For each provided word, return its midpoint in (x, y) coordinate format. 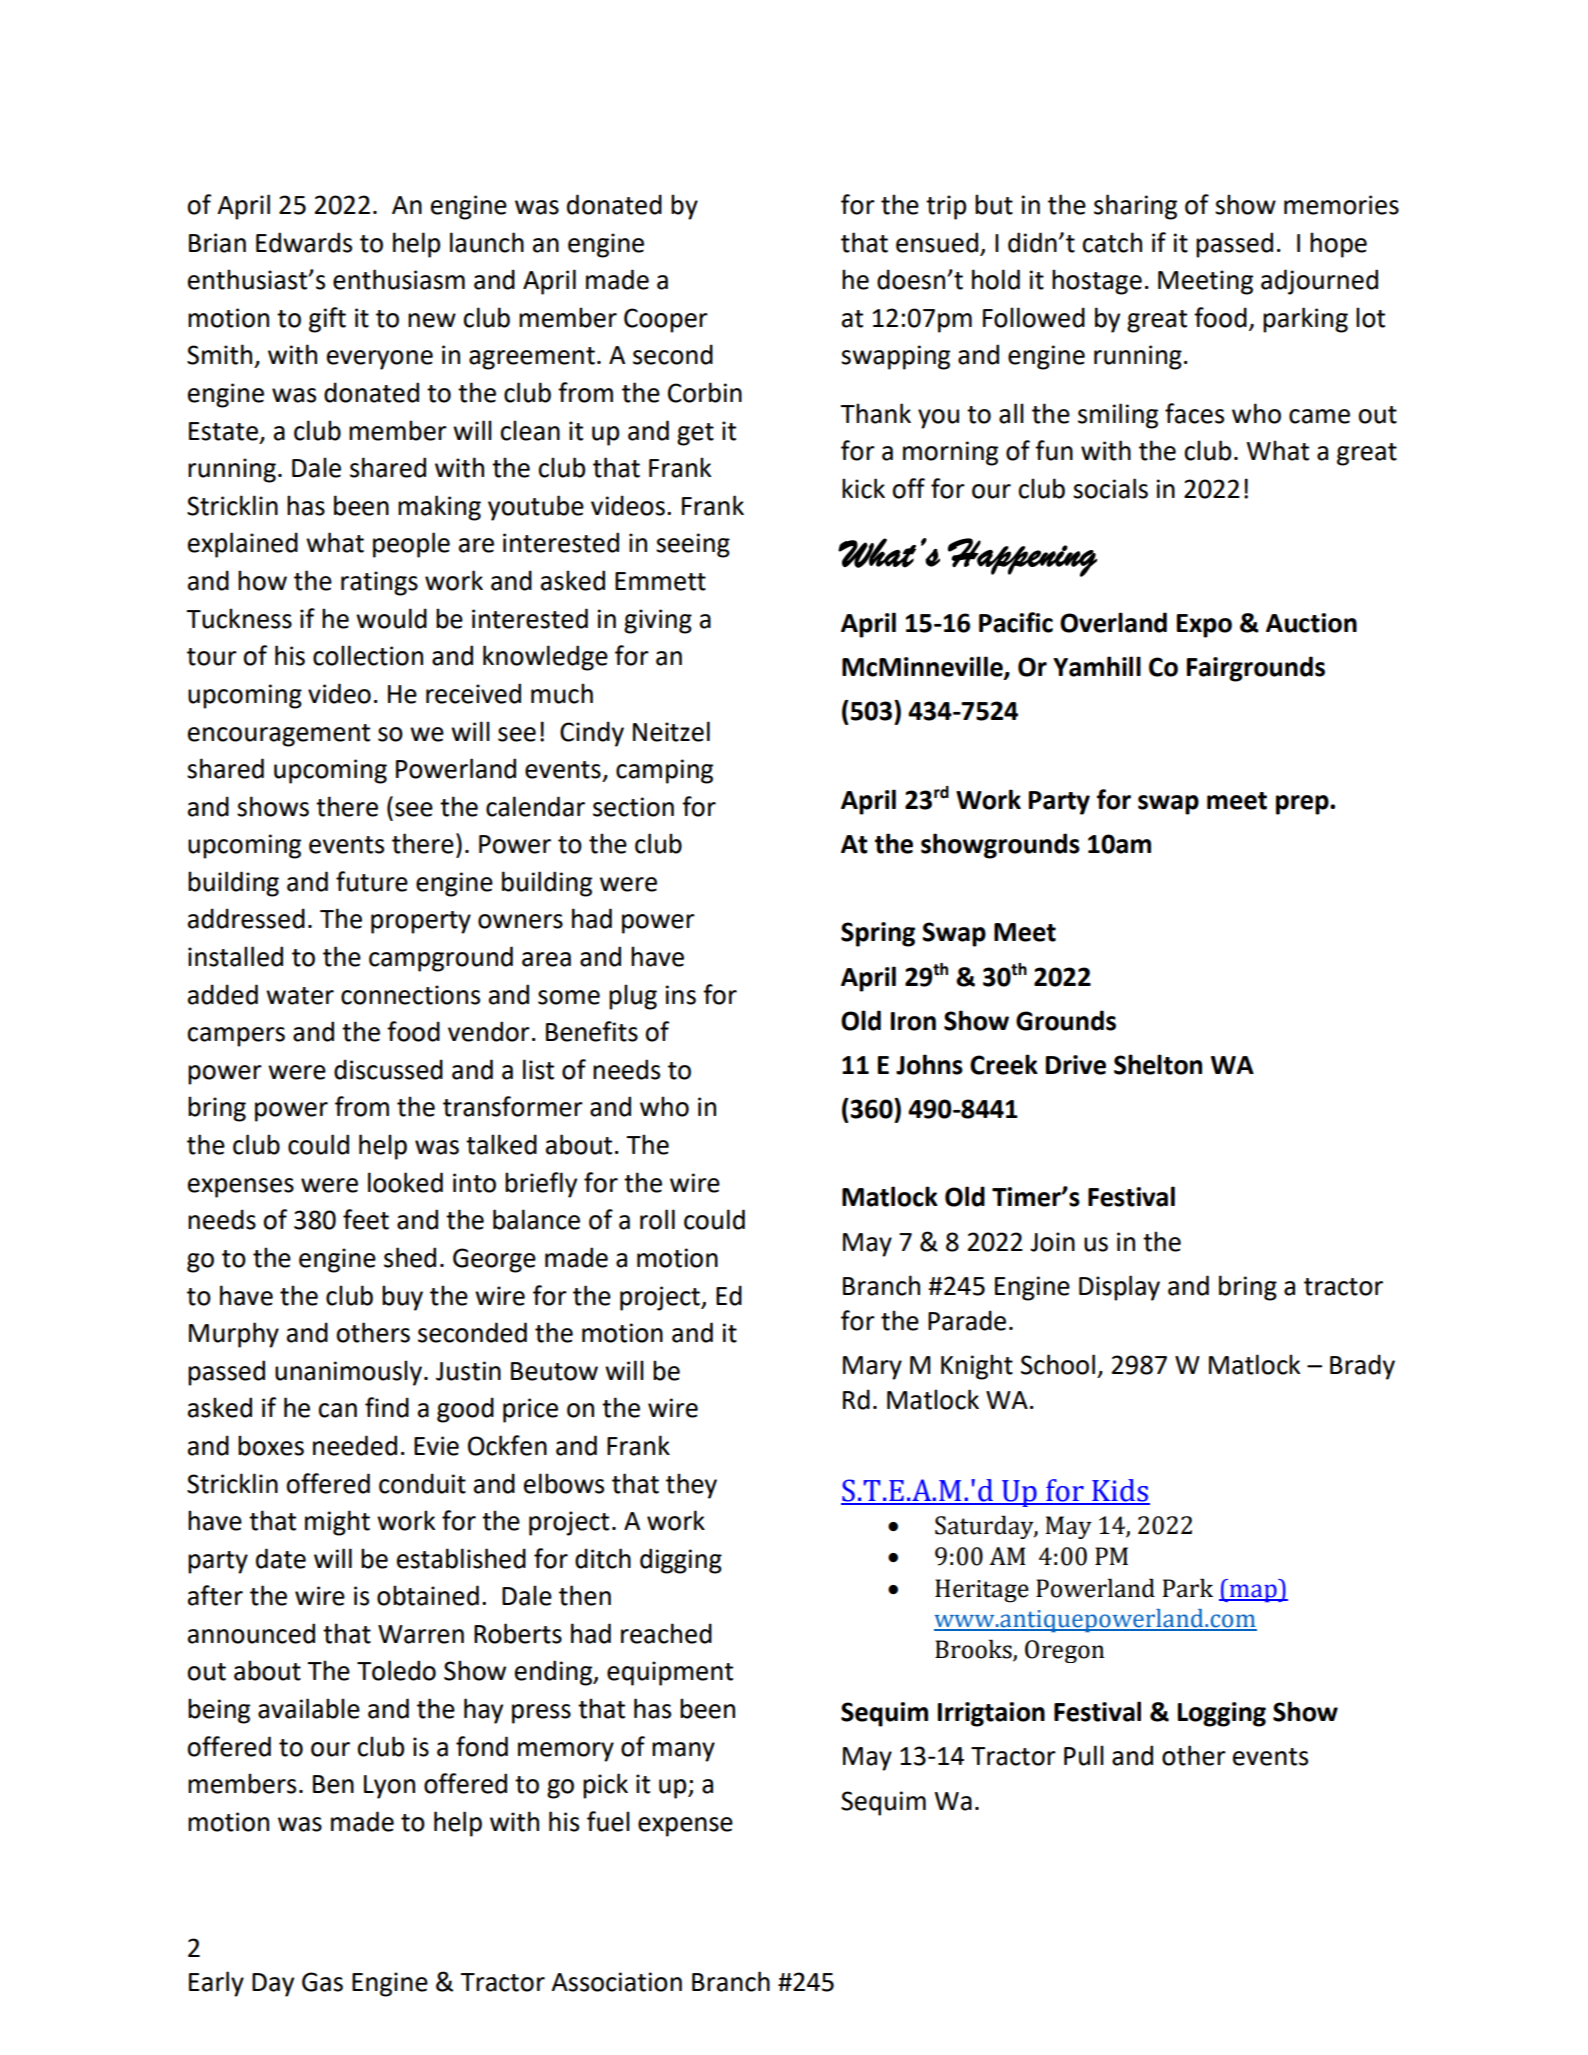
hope (1338, 245)
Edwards (304, 242)
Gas (322, 1982)
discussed (388, 1069)
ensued (937, 242)
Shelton (1158, 1064)
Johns (929, 1064)
